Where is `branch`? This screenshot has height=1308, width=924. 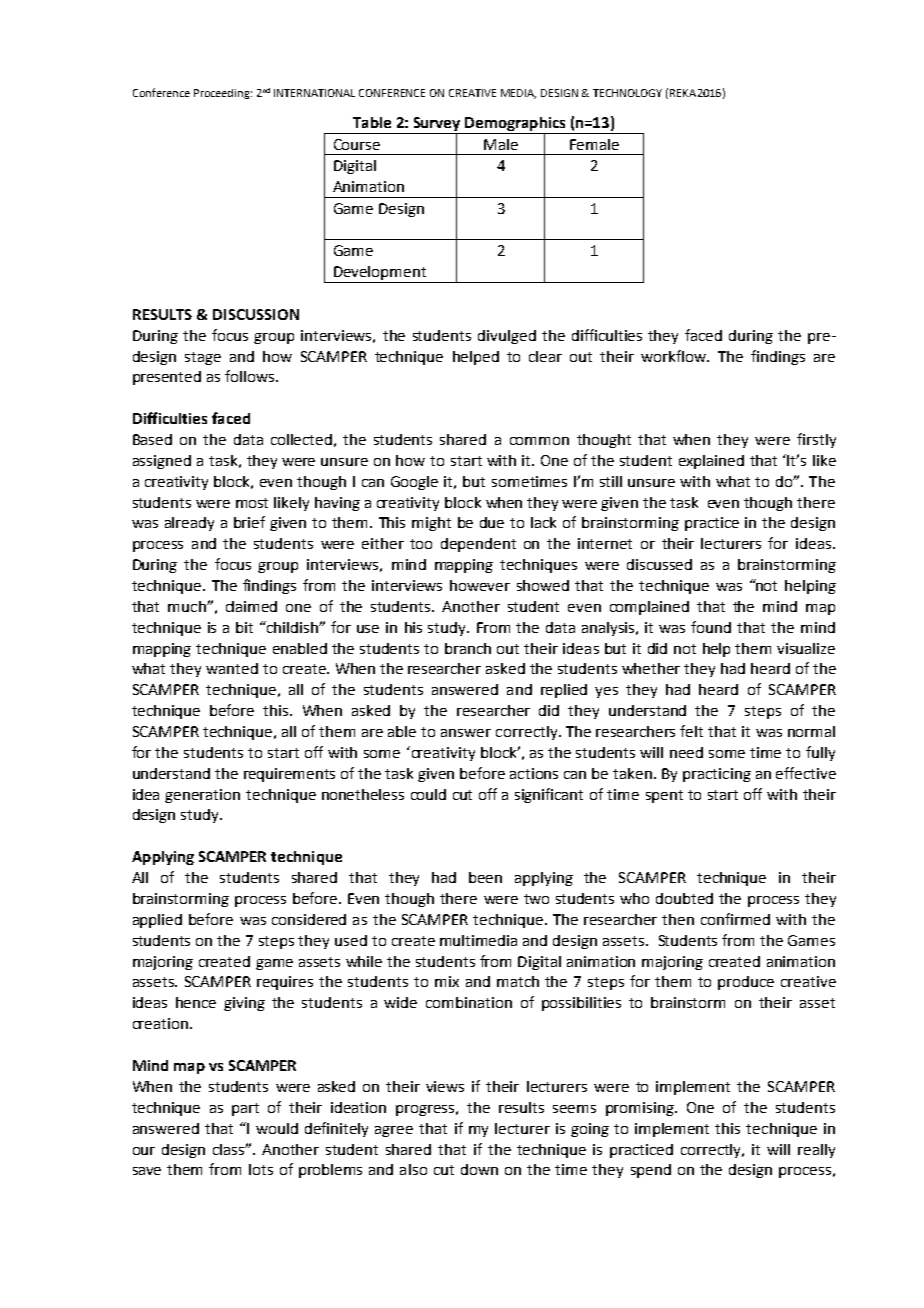 branch is located at coordinates (468, 648).
